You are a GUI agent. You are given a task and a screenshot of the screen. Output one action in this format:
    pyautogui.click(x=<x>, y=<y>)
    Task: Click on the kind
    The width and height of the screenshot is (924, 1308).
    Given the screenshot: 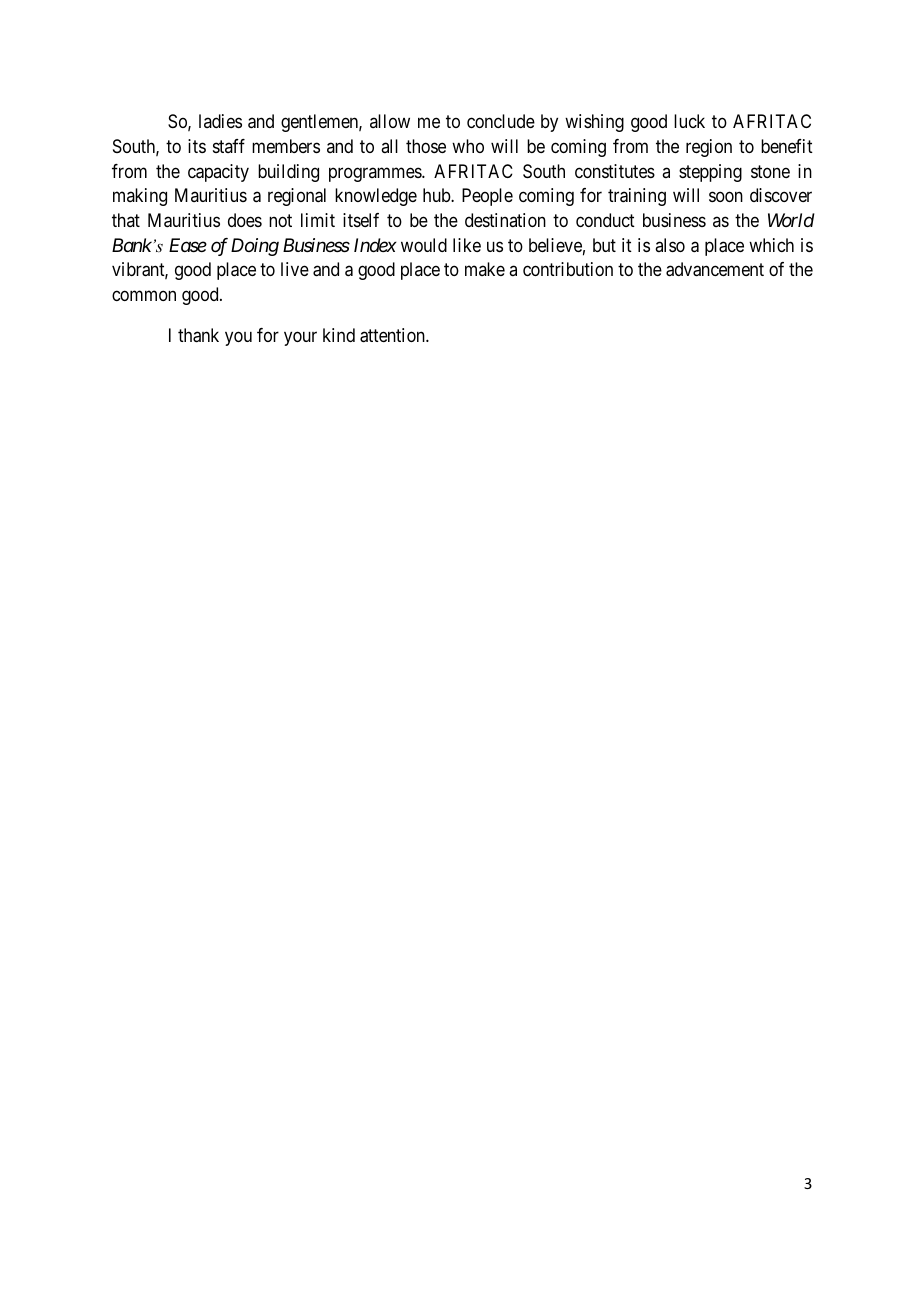 What is the action you would take?
    pyautogui.click(x=339, y=335)
